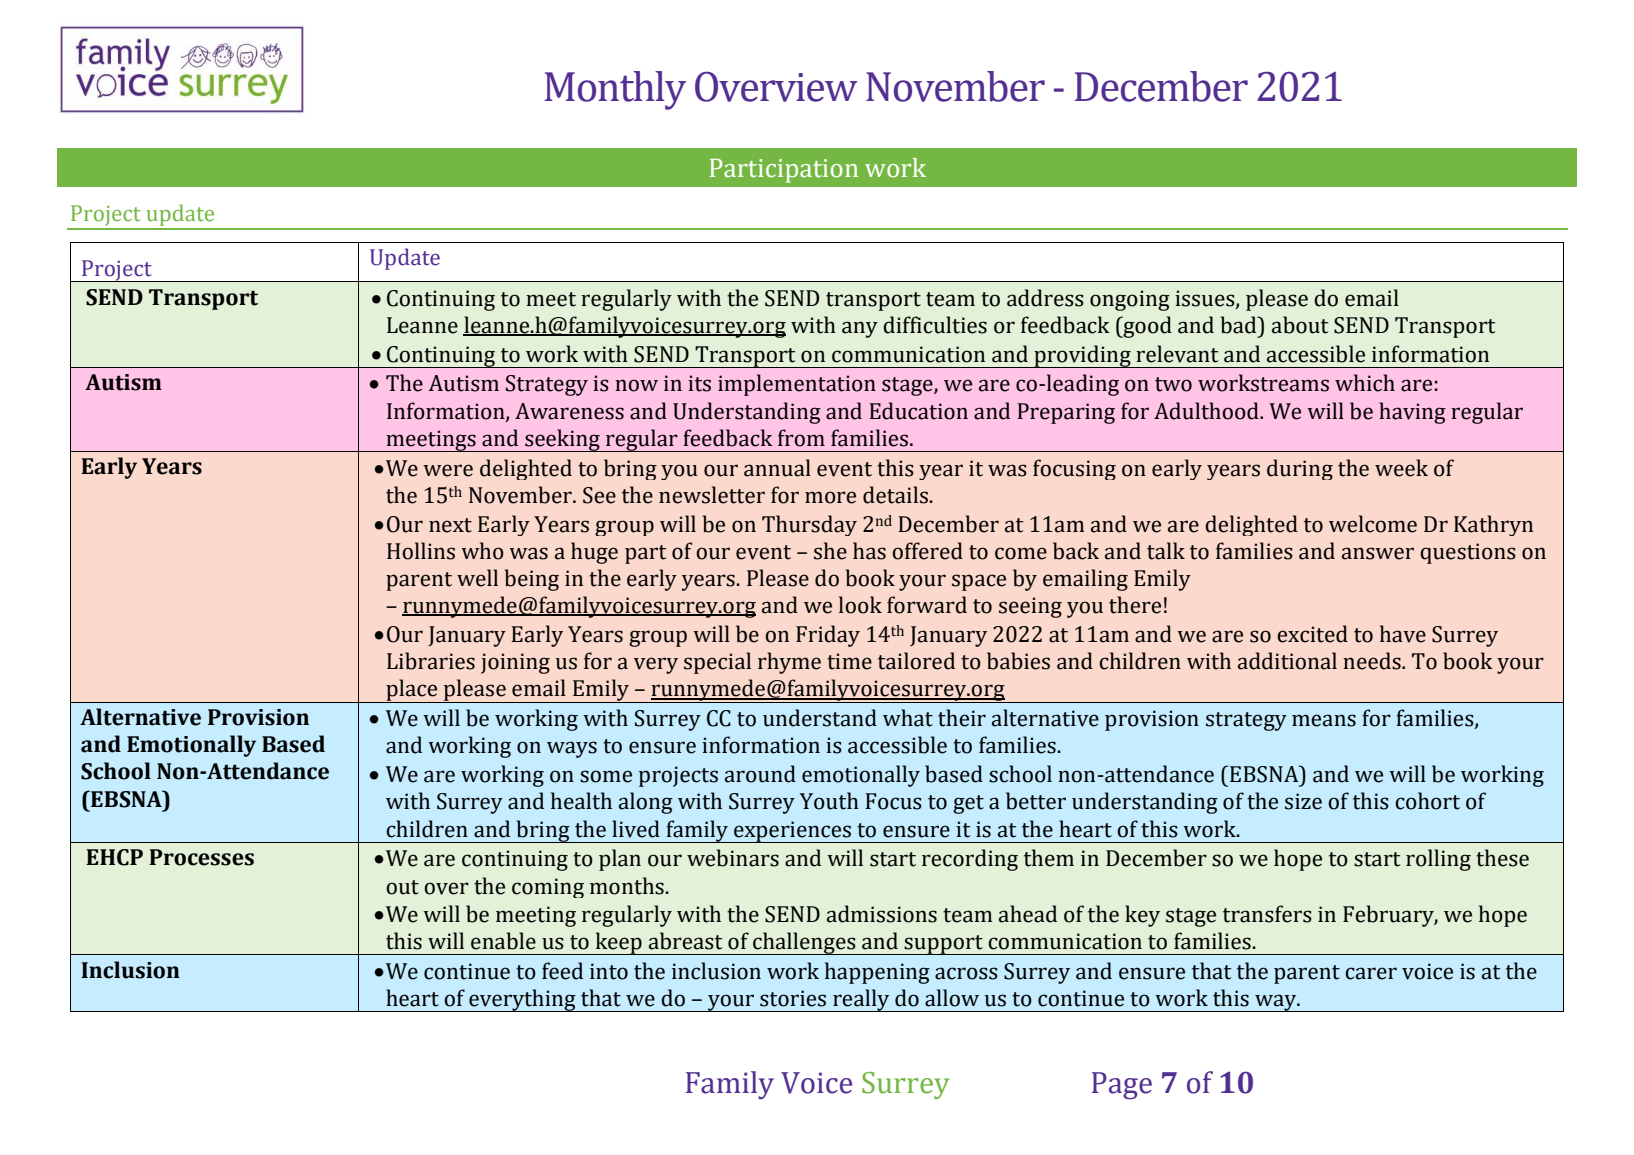 The height and width of the screenshot is (1155, 1634). Describe the element at coordinates (860, 329) in the screenshot. I see `any` at that location.
